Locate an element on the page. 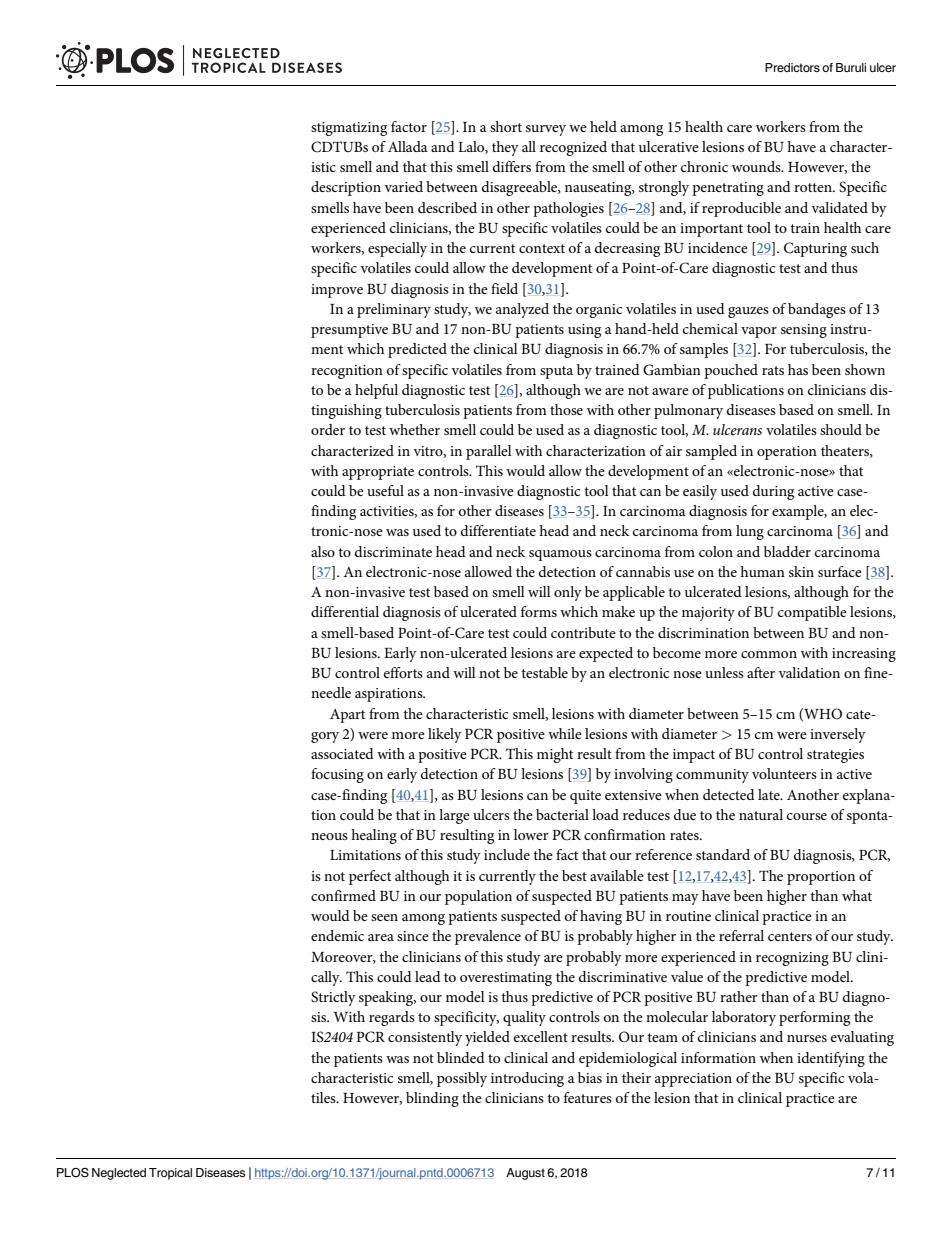 This page has width=952, height=1233. forms is located at coordinates (539, 611).
